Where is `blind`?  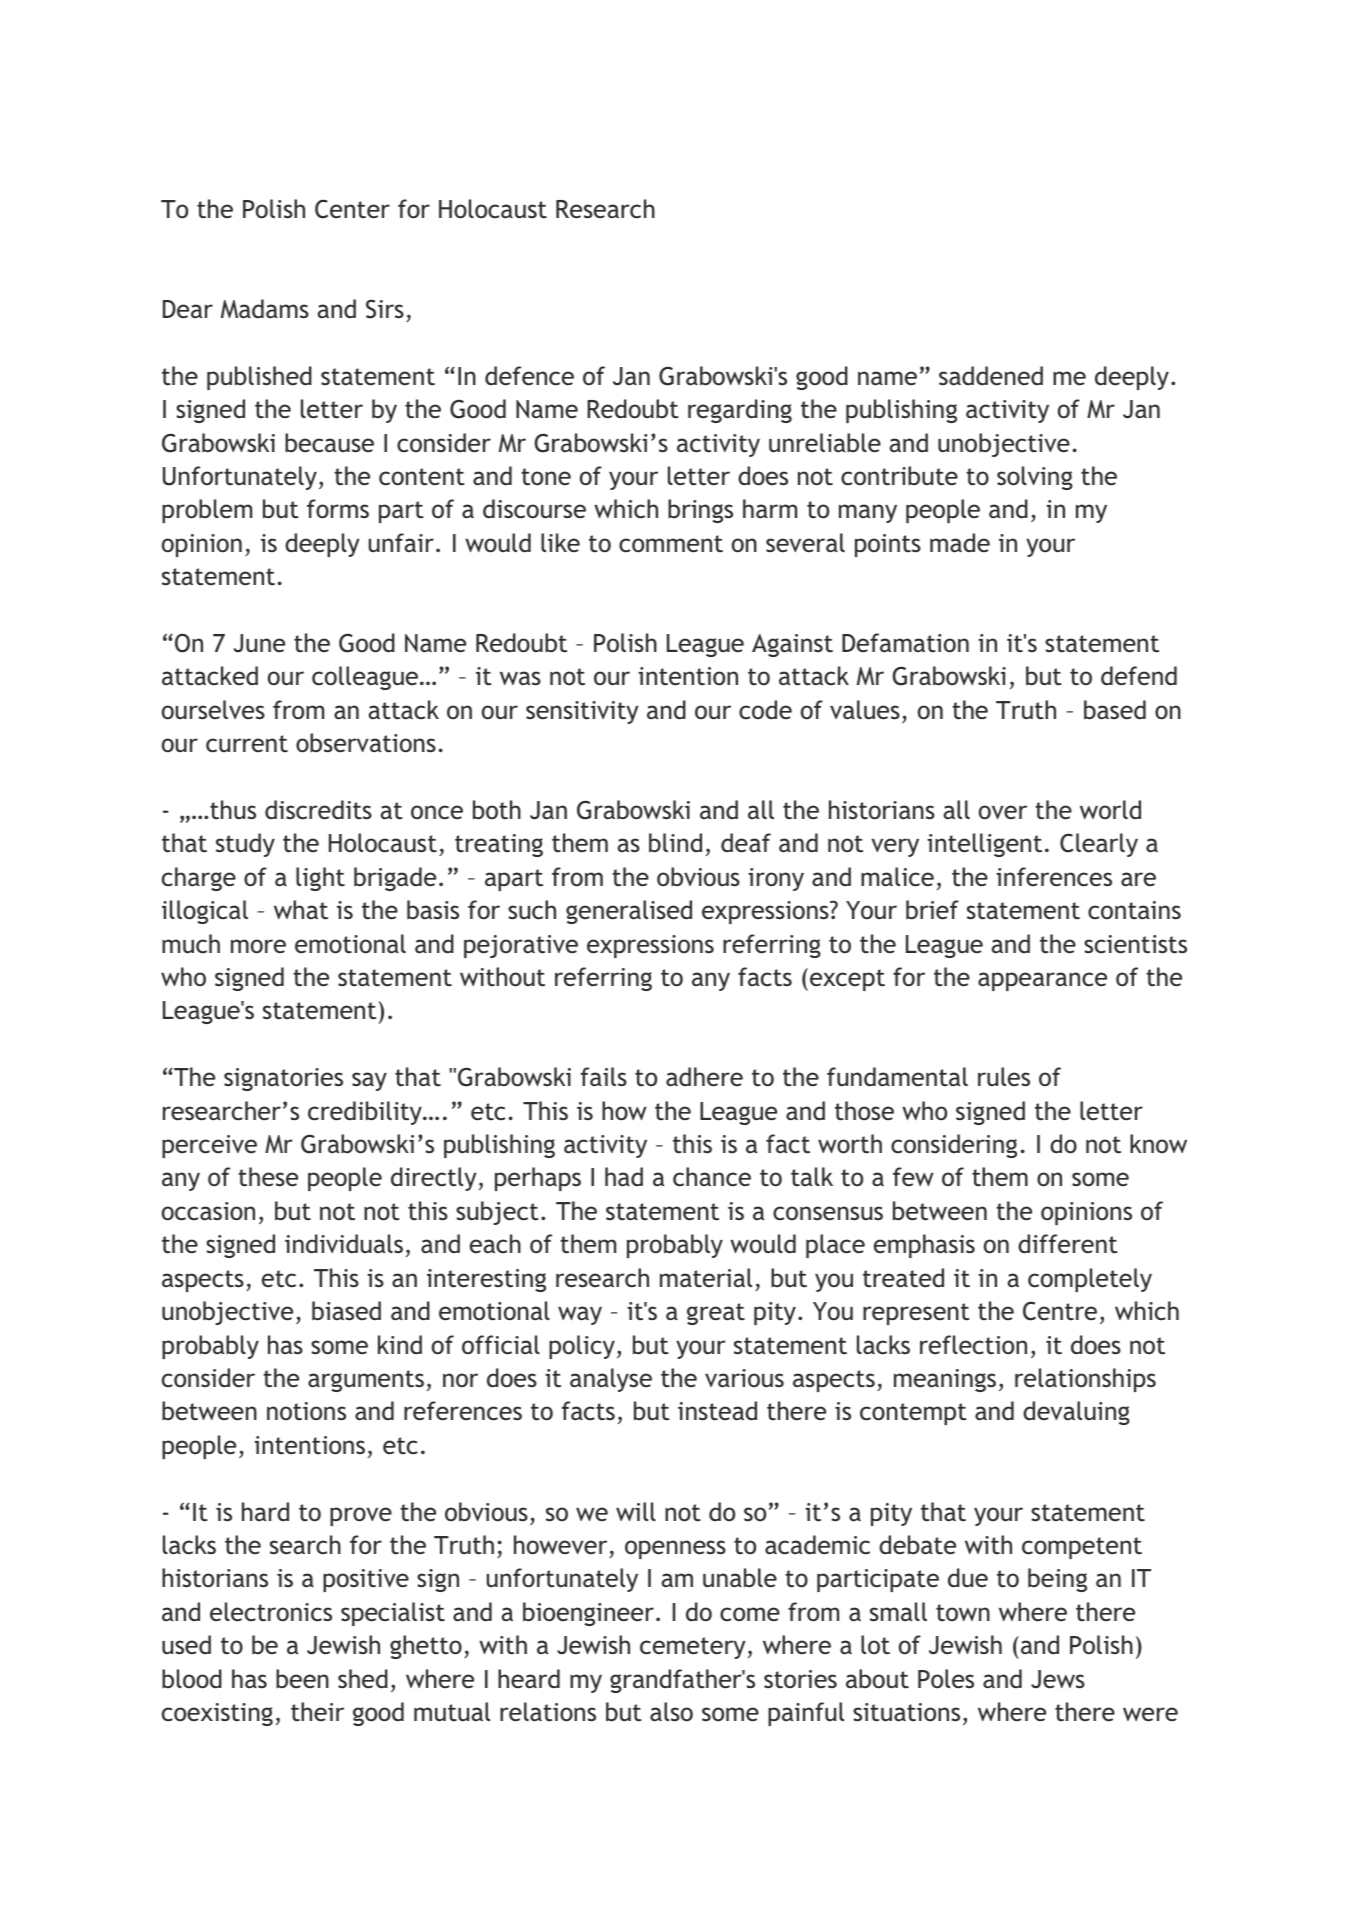
blind is located at coordinates (675, 842).
